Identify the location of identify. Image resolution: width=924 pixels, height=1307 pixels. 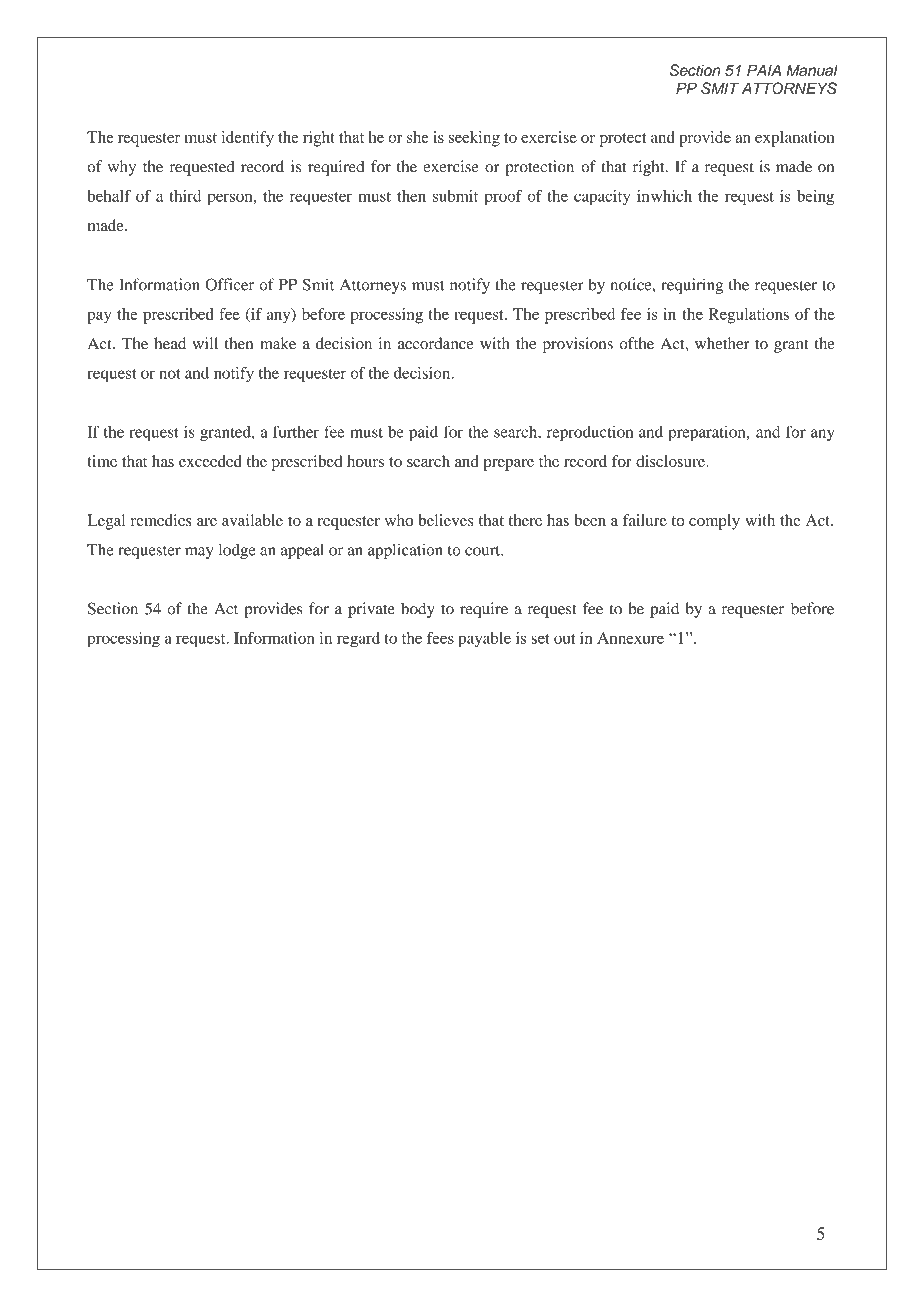
(248, 139).
